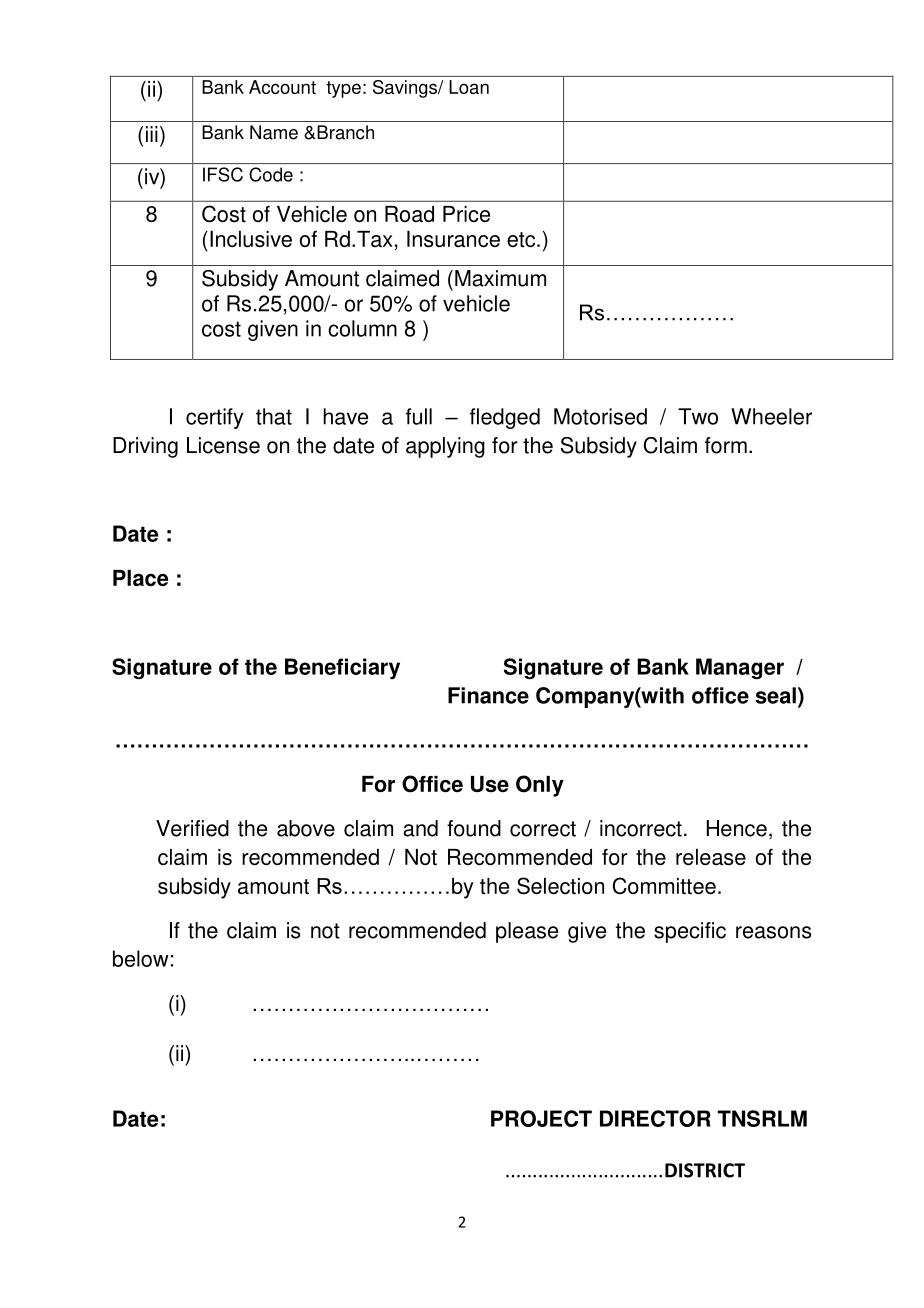  I want to click on Maximum, so click(500, 278).
